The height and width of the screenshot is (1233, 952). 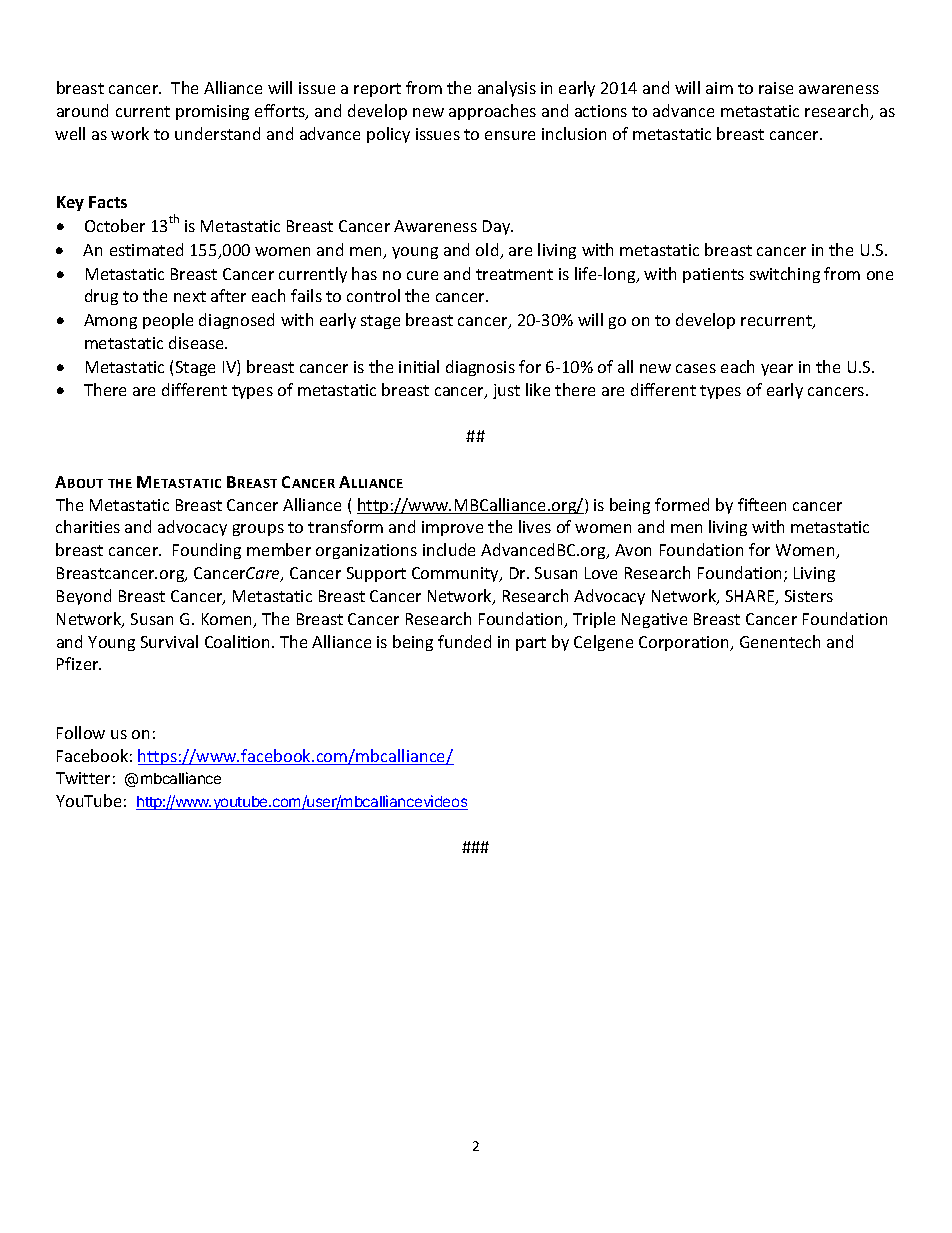 I want to click on promising, so click(x=212, y=112).
